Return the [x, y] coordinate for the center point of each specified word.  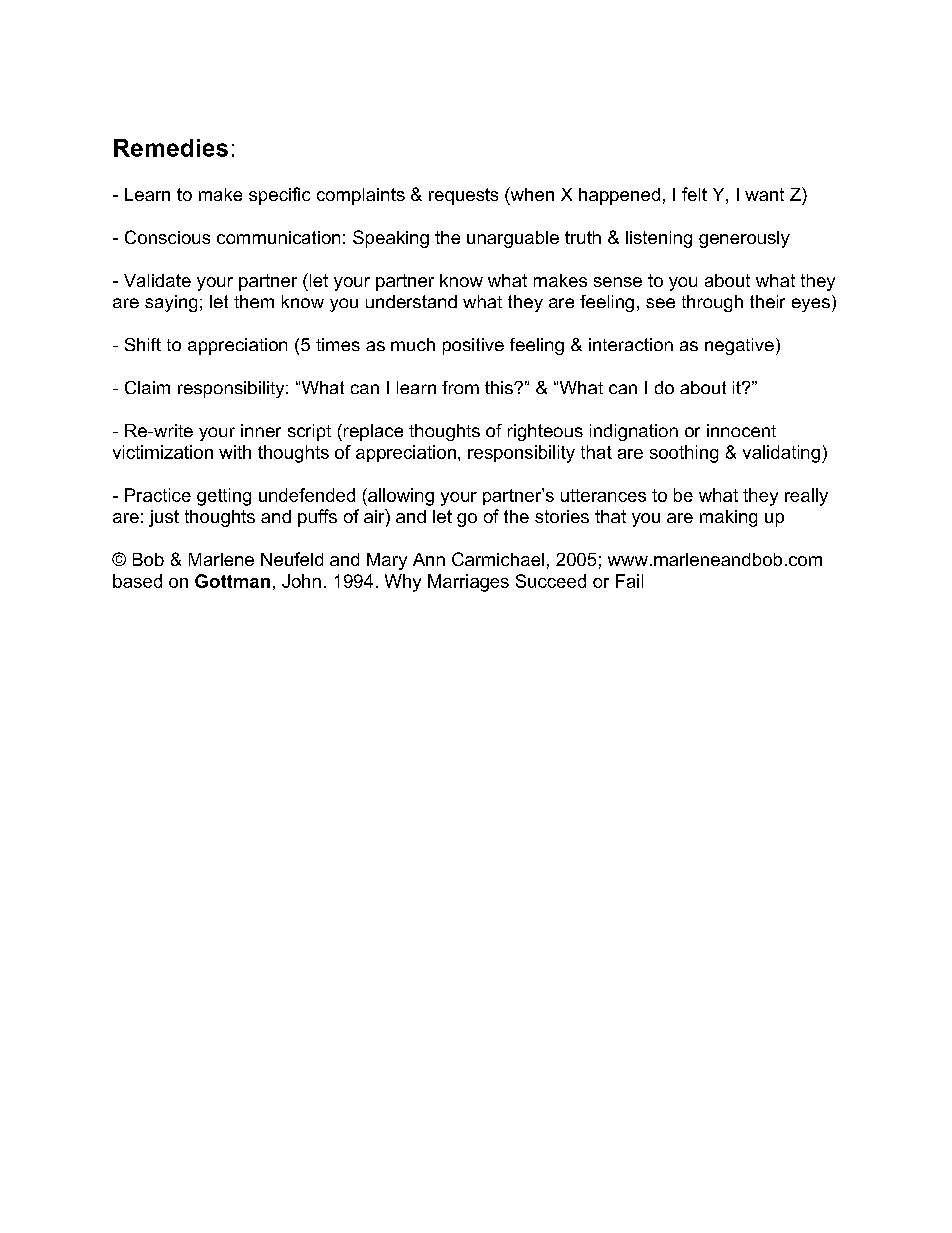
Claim [147, 387]
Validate [157, 280]
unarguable [513, 239]
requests [463, 196]
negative [739, 346]
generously [744, 239]
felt [694, 194]
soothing [684, 454]
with [235, 452]
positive [473, 346]
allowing [400, 497]
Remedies [171, 148]
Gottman [232, 581]
